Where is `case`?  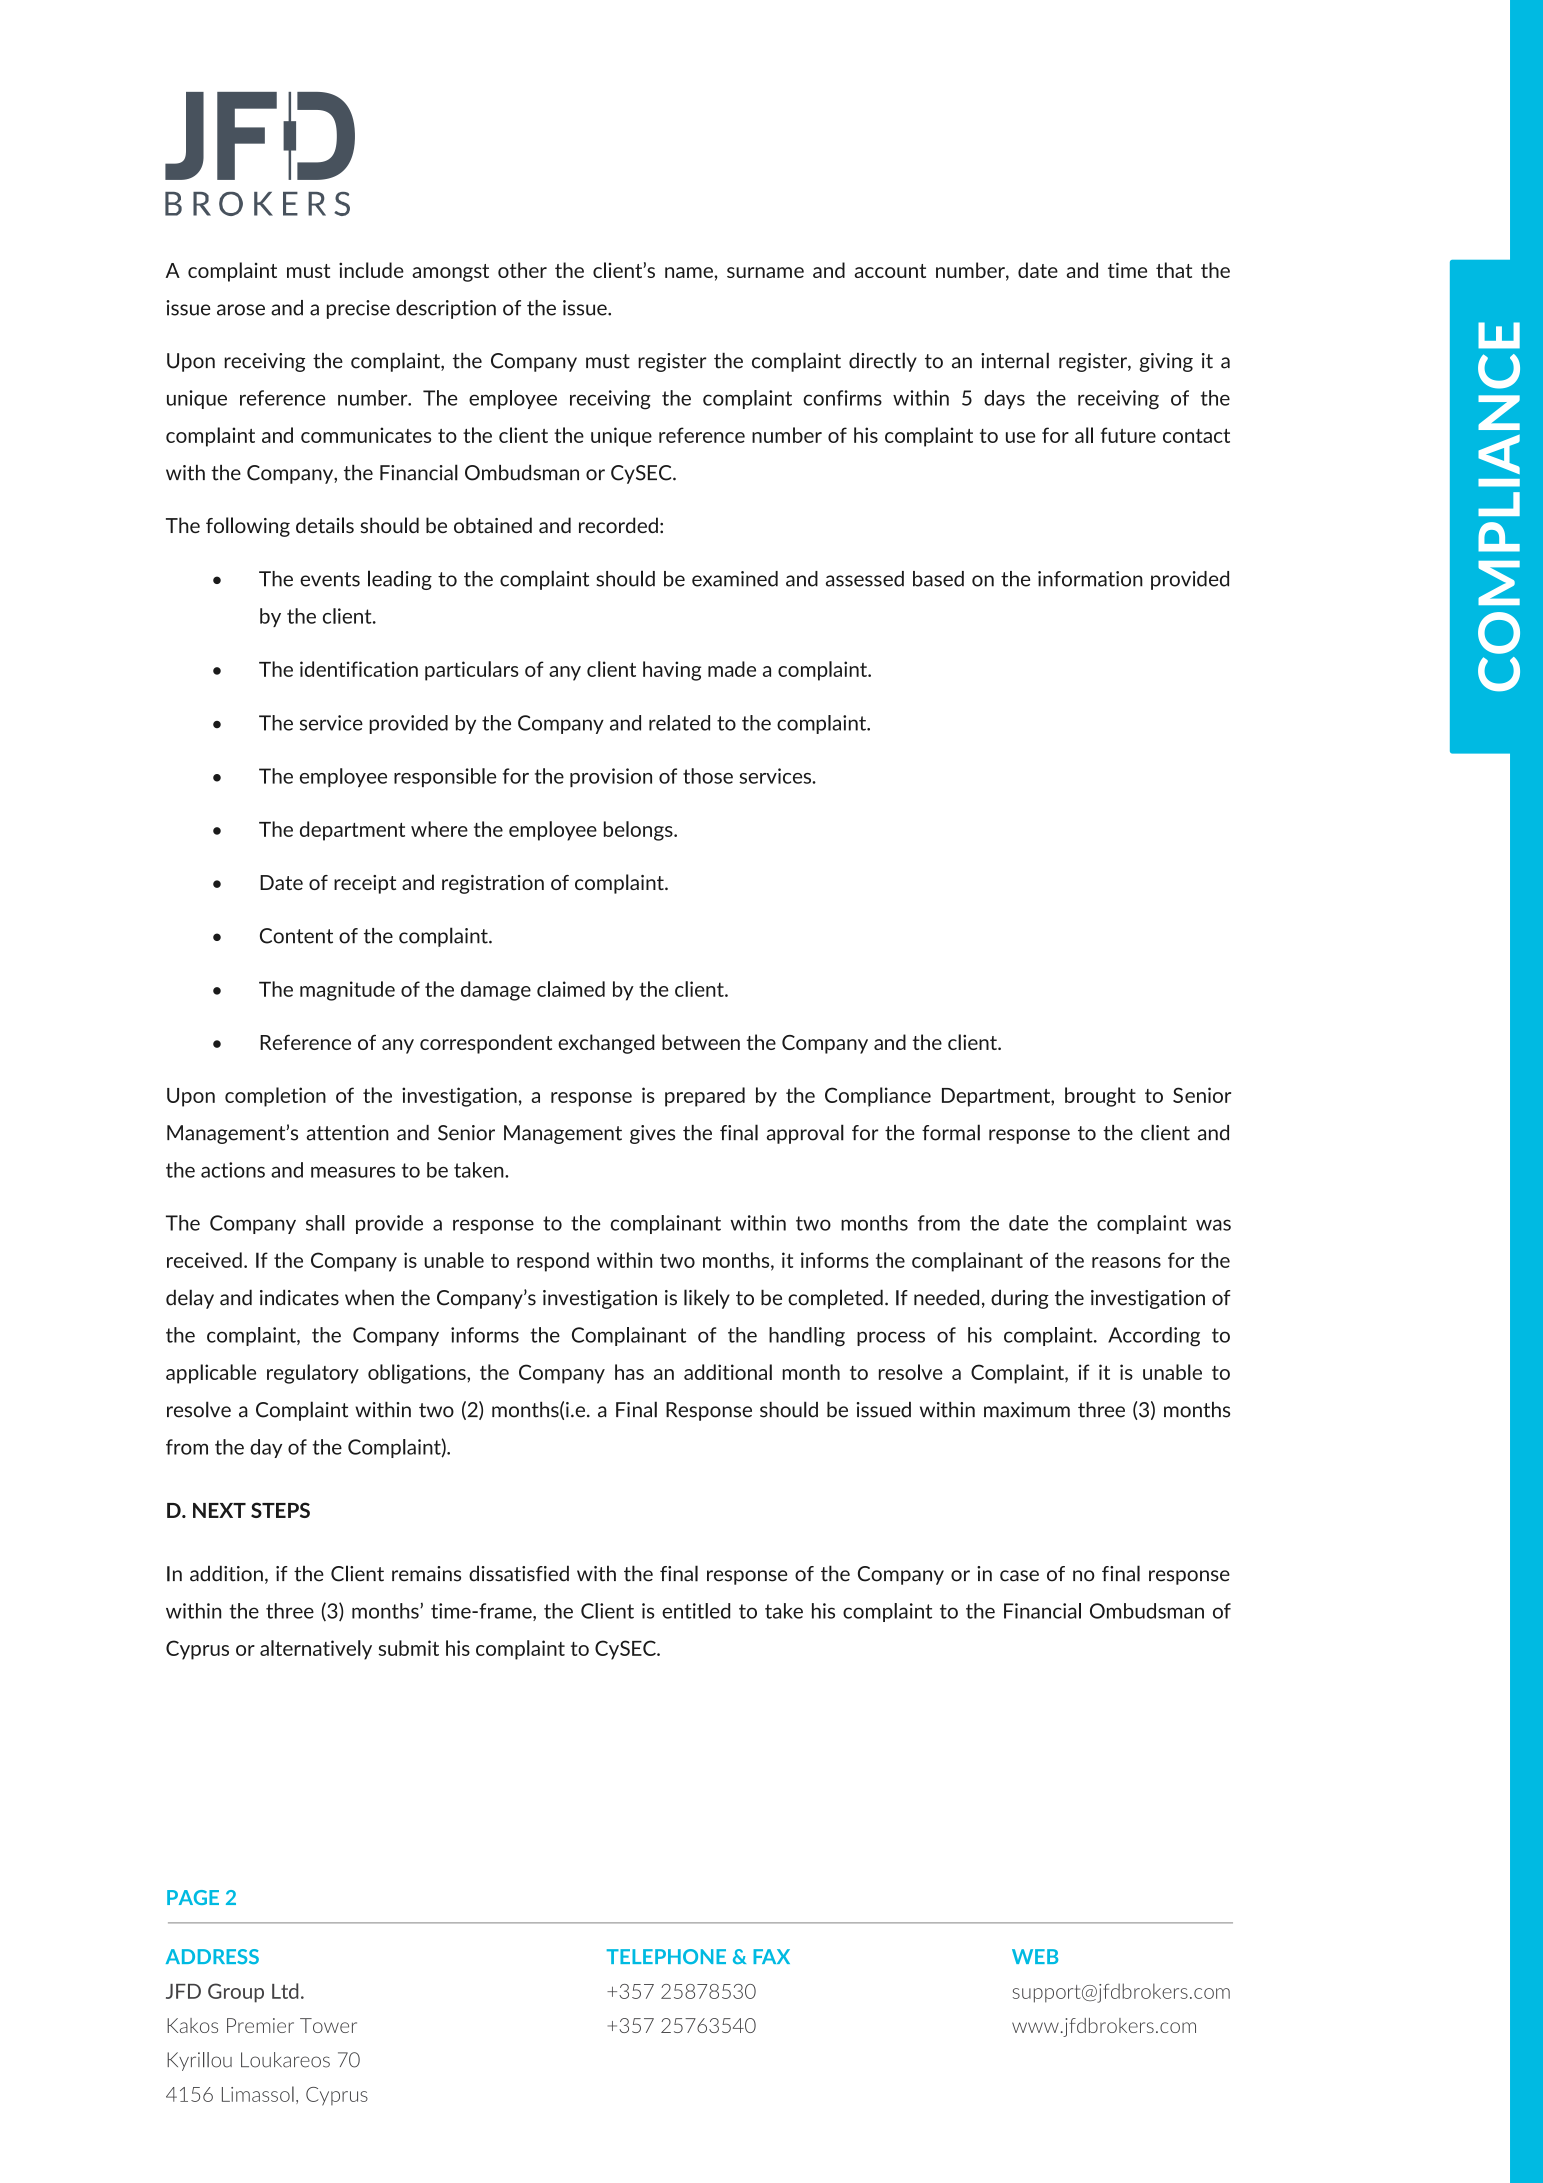
case is located at coordinates (1019, 1576).
